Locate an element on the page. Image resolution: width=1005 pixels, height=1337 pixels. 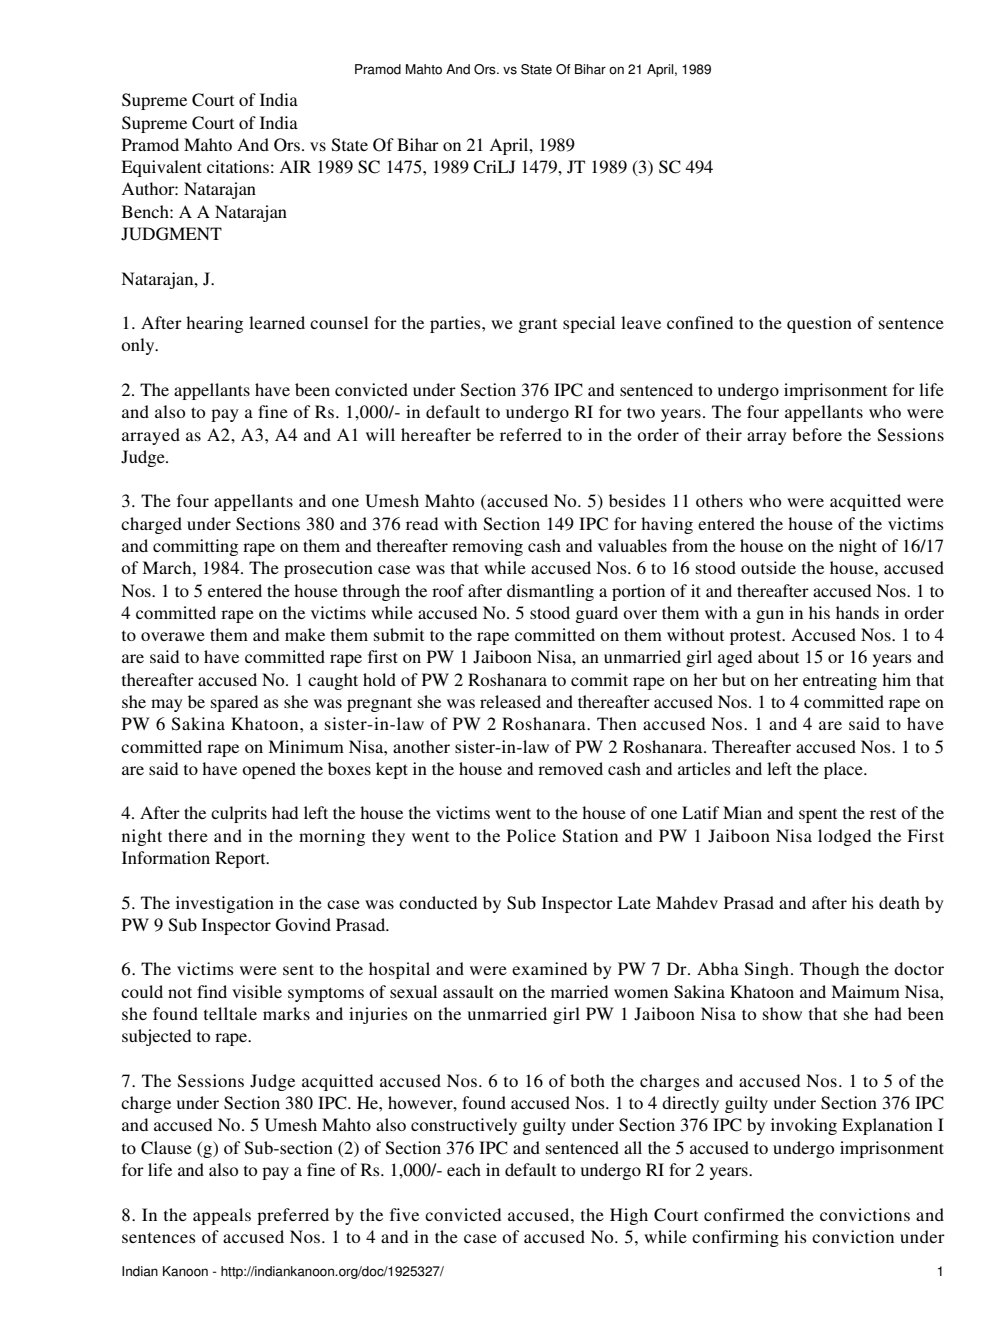
appeals is located at coordinates (222, 1216).
